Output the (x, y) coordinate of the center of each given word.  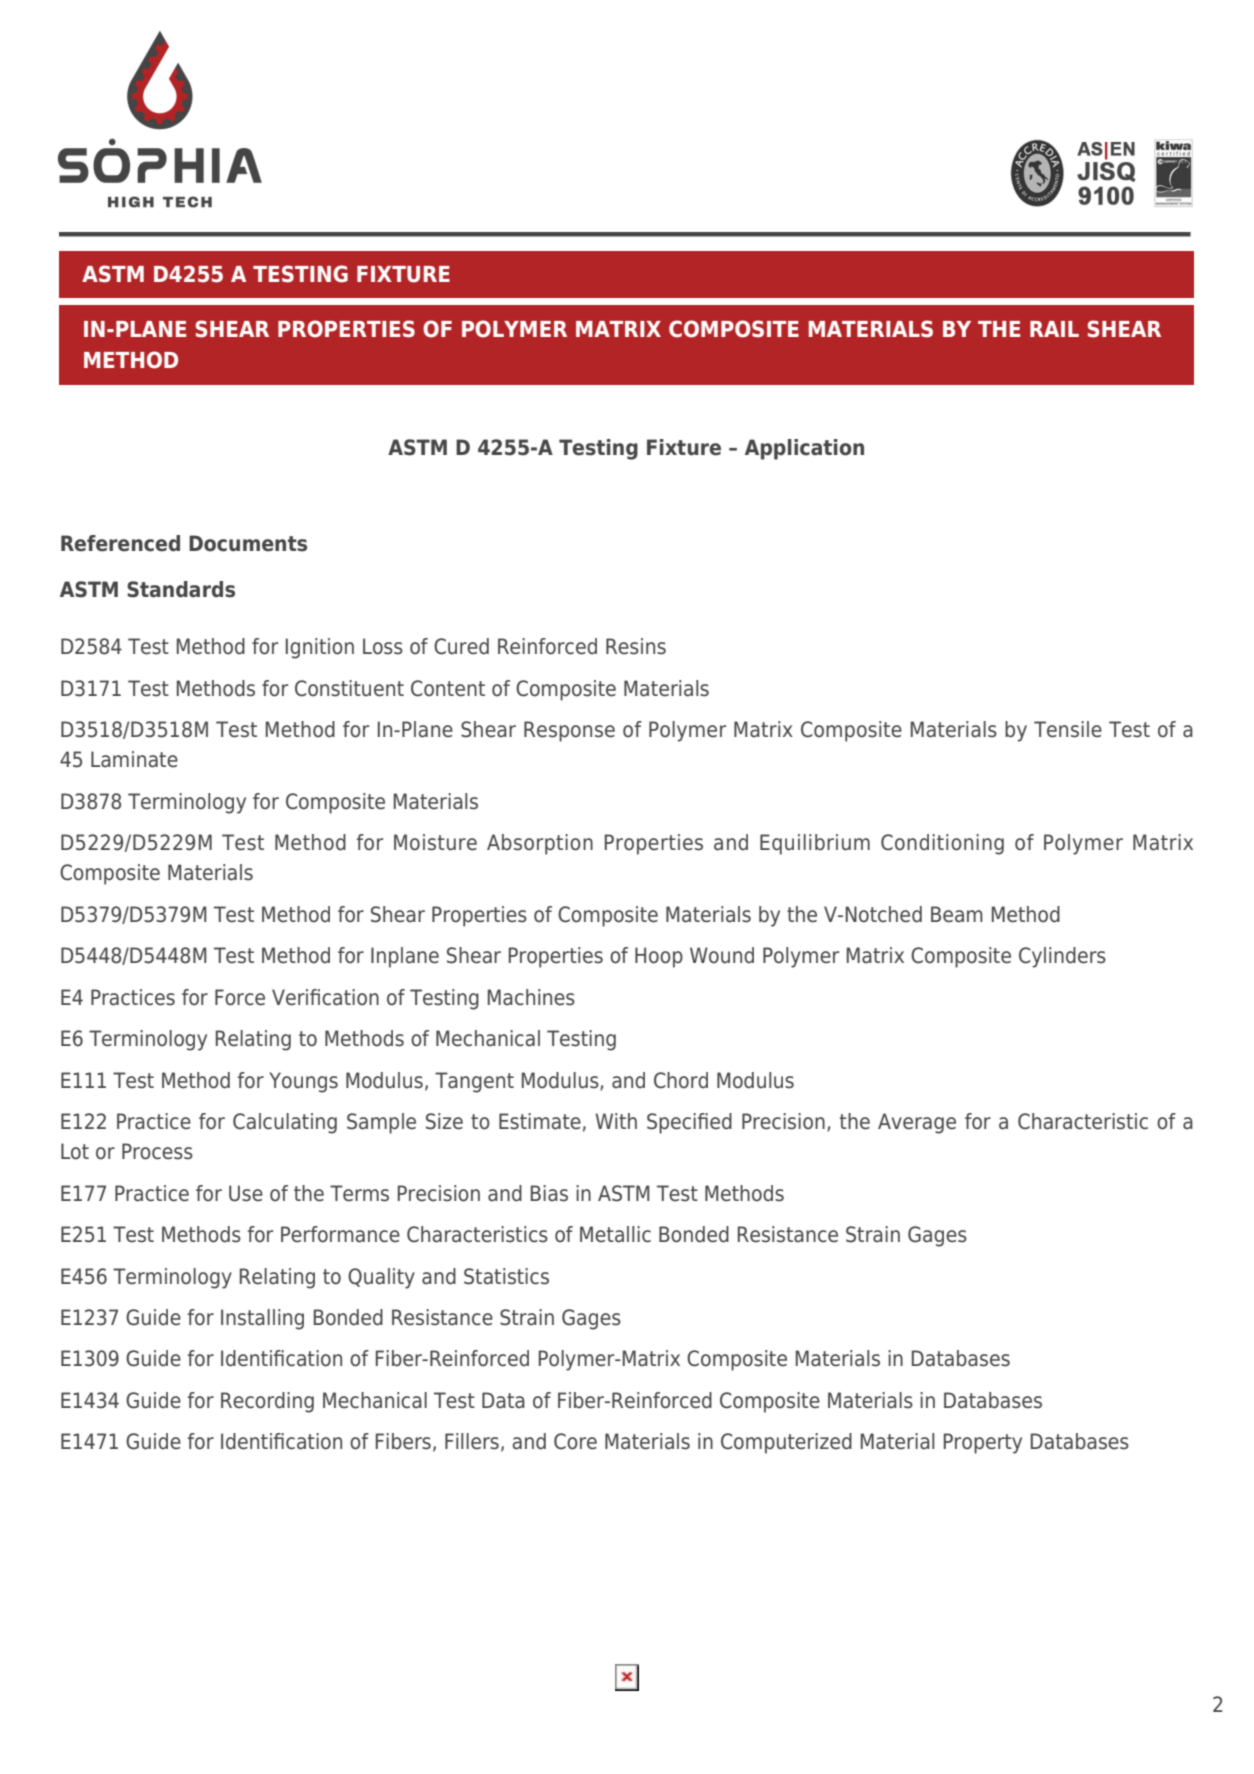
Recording (267, 1402)
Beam (957, 914)
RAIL (1054, 329)
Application (804, 449)
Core (575, 1441)
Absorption (540, 844)
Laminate (134, 759)
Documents (248, 543)
